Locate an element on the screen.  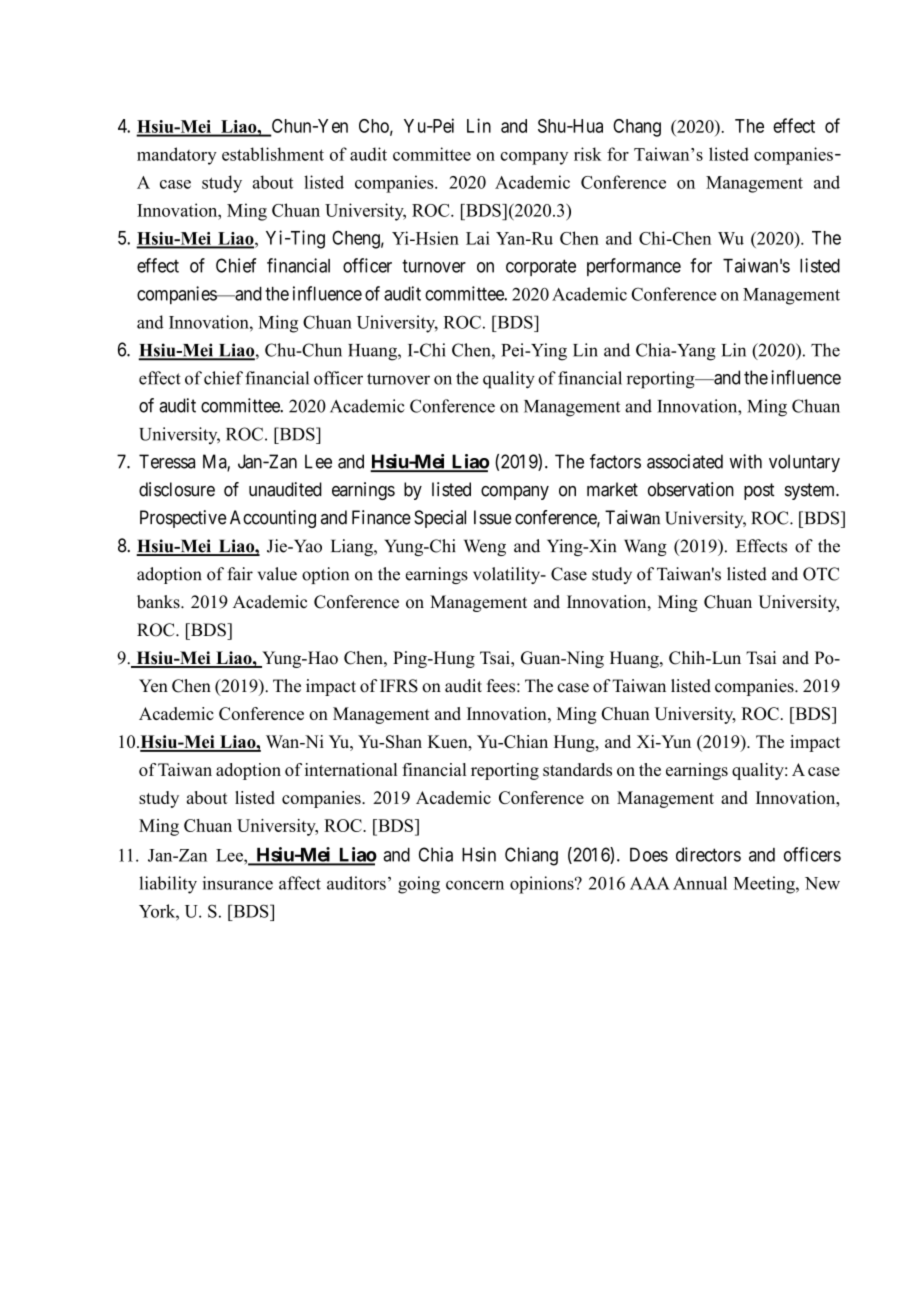
with is located at coordinates (746, 461).
